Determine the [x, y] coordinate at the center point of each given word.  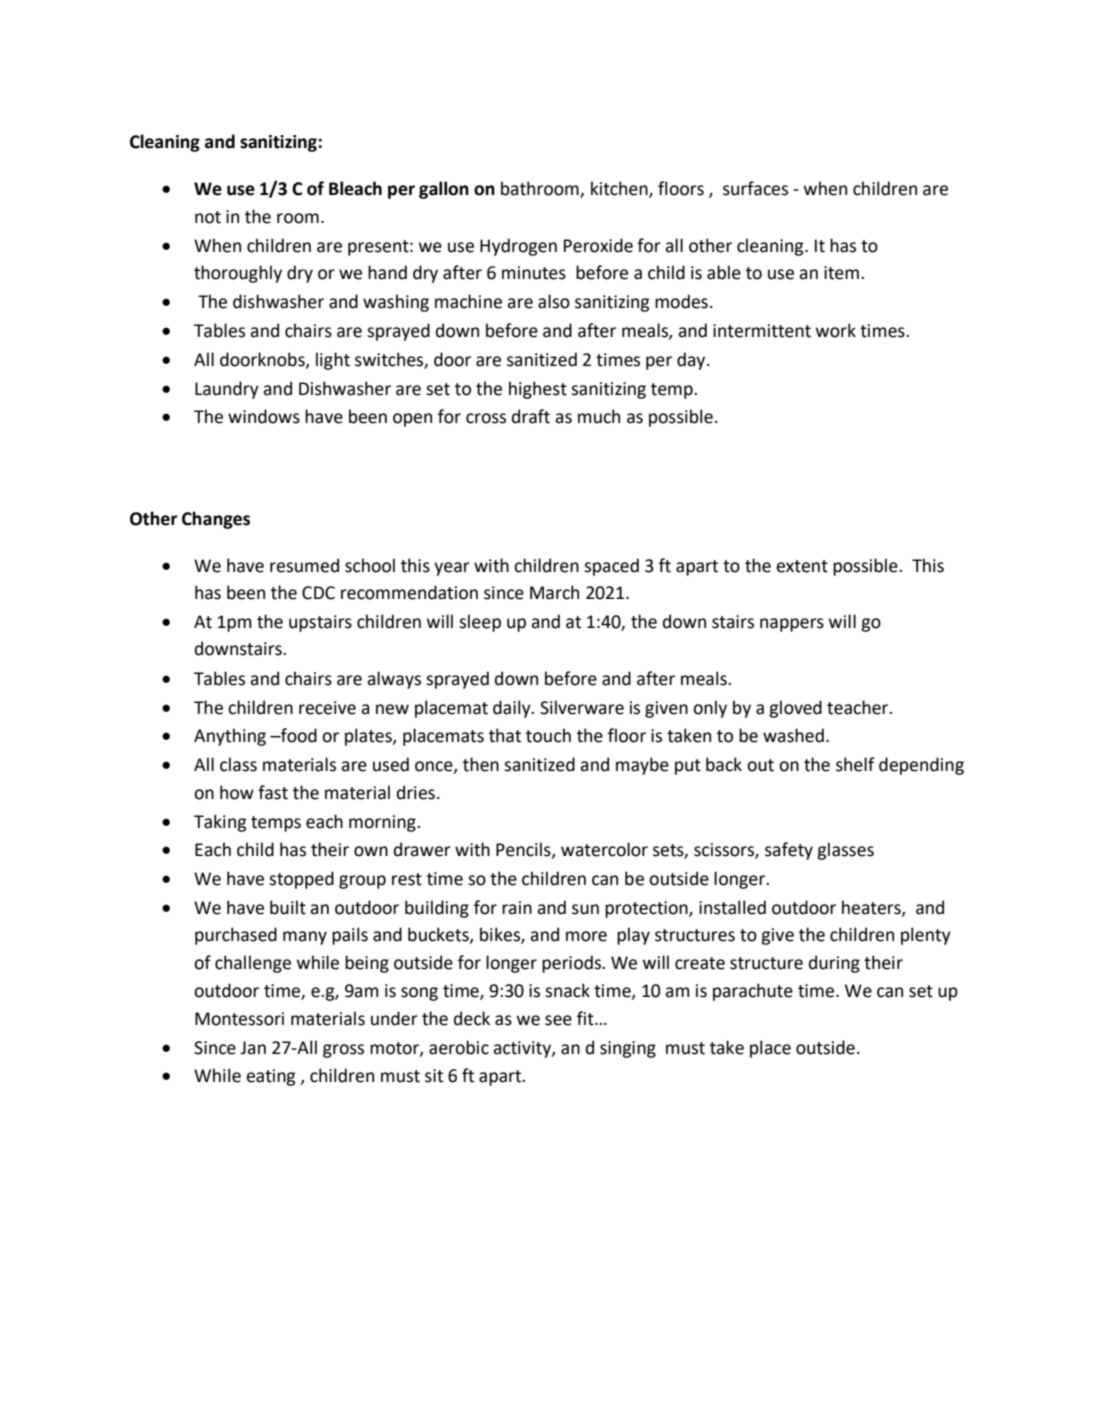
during [834, 964]
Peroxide [598, 245]
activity [523, 1049]
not [208, 217]
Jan [253, 1048]
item [841, 273]
